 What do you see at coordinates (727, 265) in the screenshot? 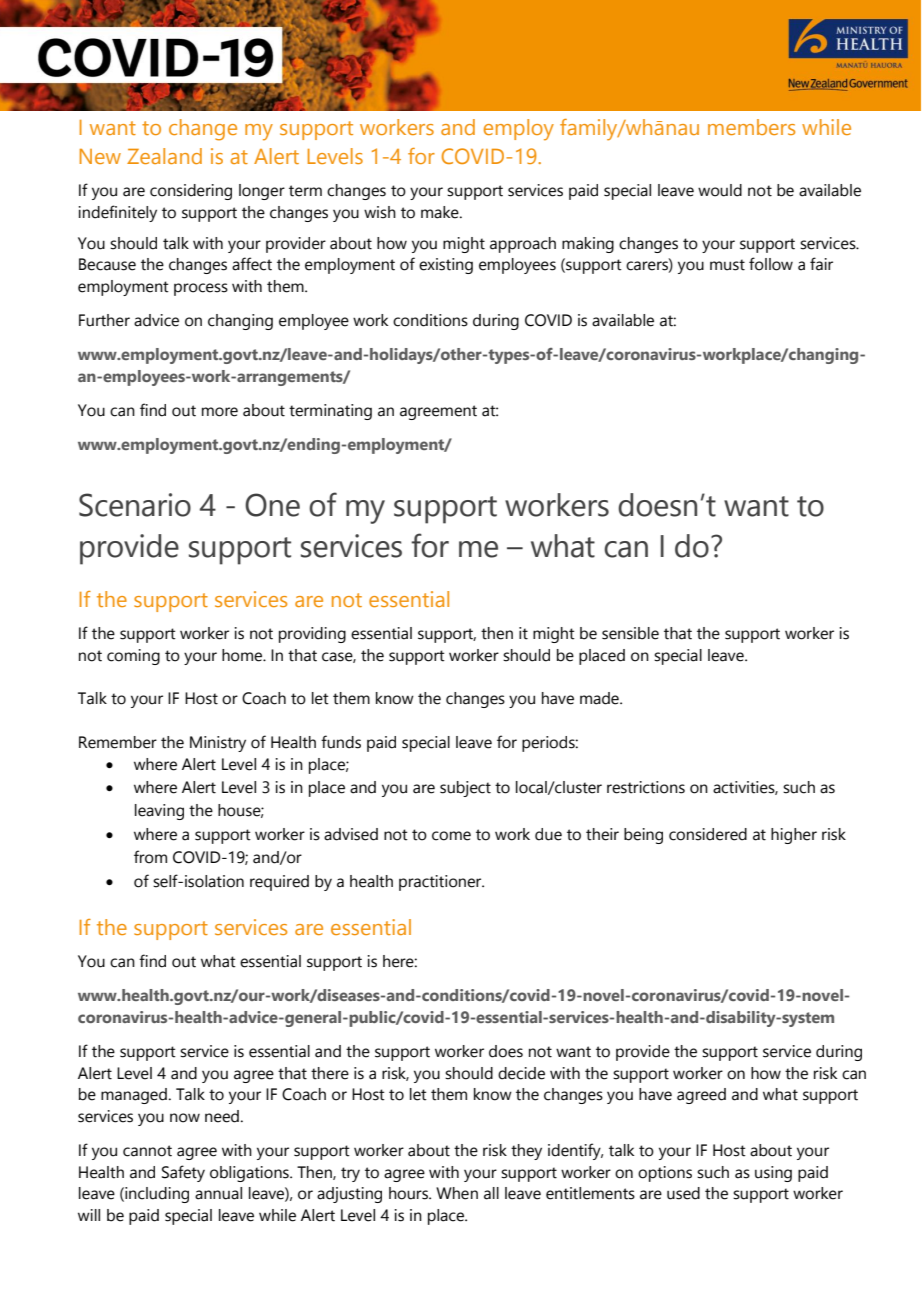
I see `must` at bounding box center [727, 265].
